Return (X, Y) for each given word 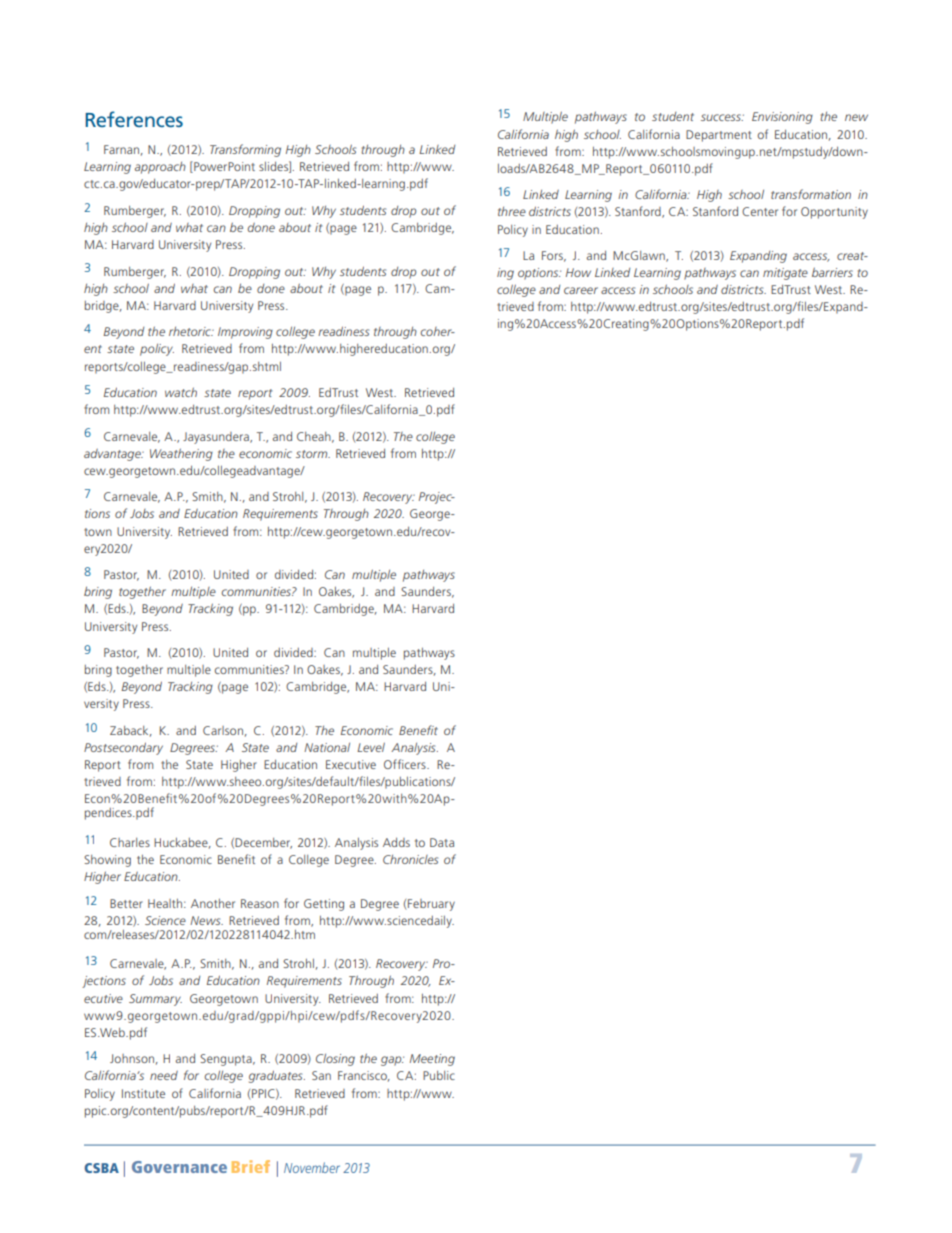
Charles (130, 842)
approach (160, 168)
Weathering (181, 455)
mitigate (785, 274)
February (431, 905)
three (512, 211)
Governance (179, 1167)
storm (313, 454)
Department (719, 136)
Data (442, 842)
